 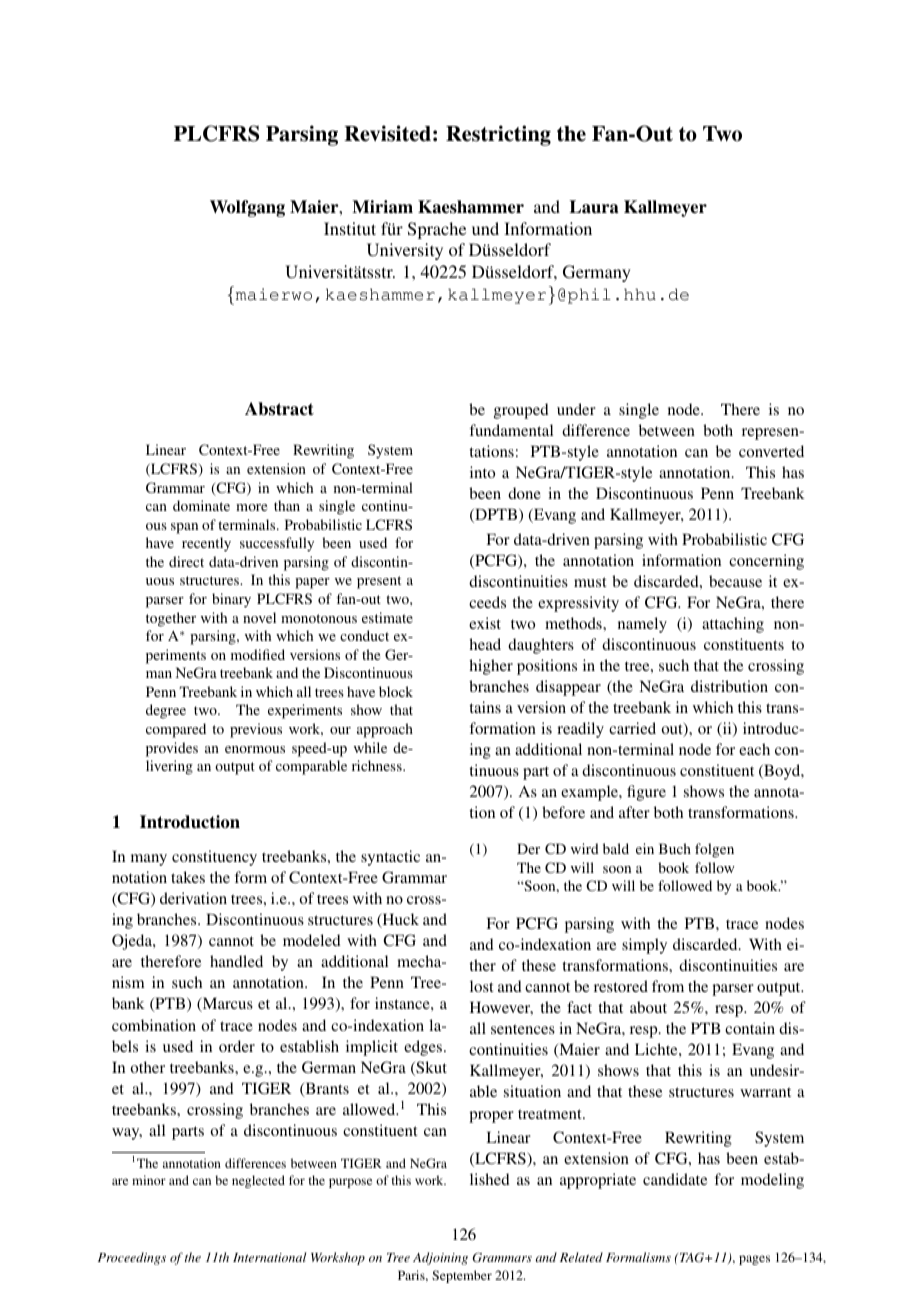 What do you see at coordinates (206, 544) in the page?
I see `recently` at bounding box center [206, 544].
